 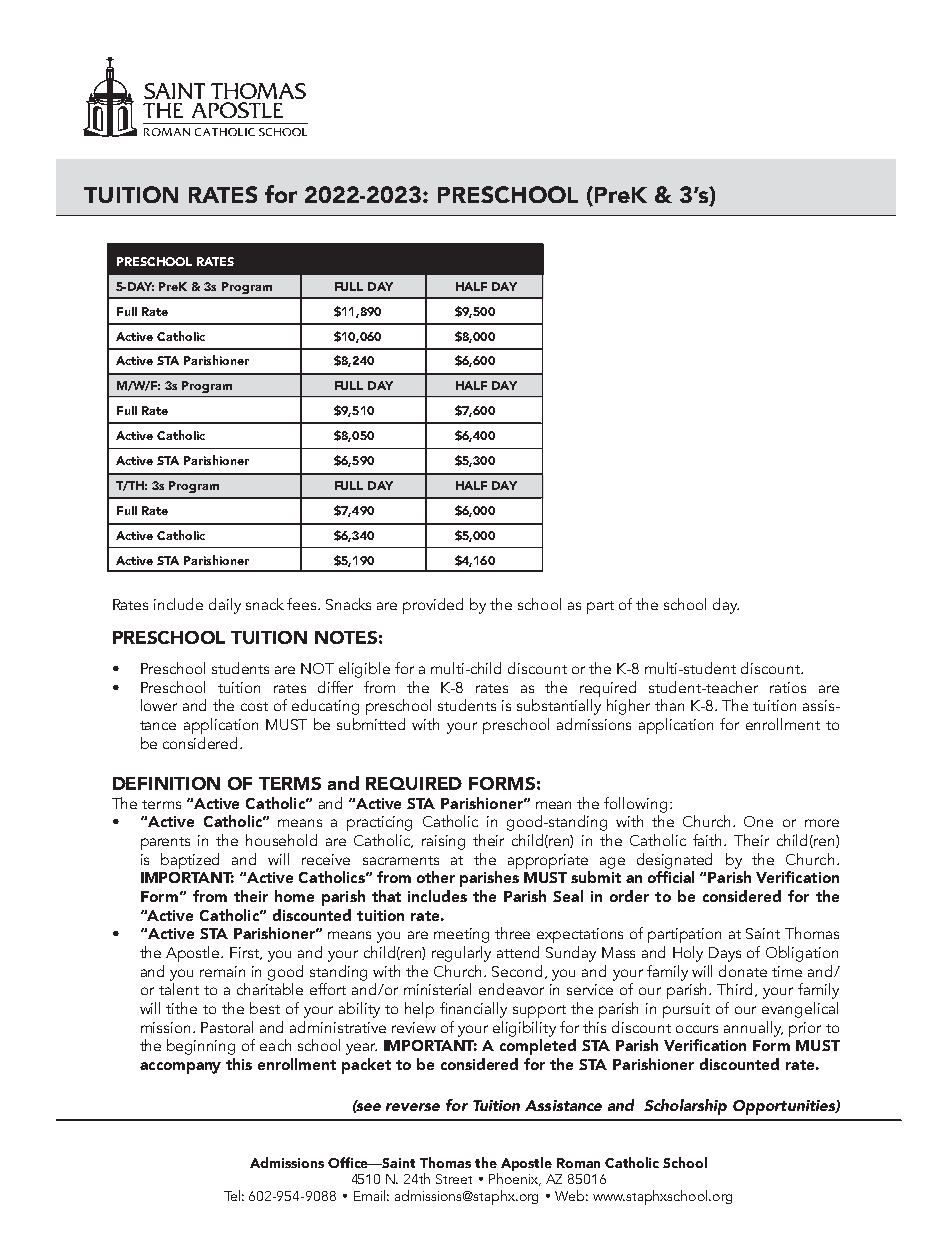 I want to click on official, so click(x=671, y=877).
